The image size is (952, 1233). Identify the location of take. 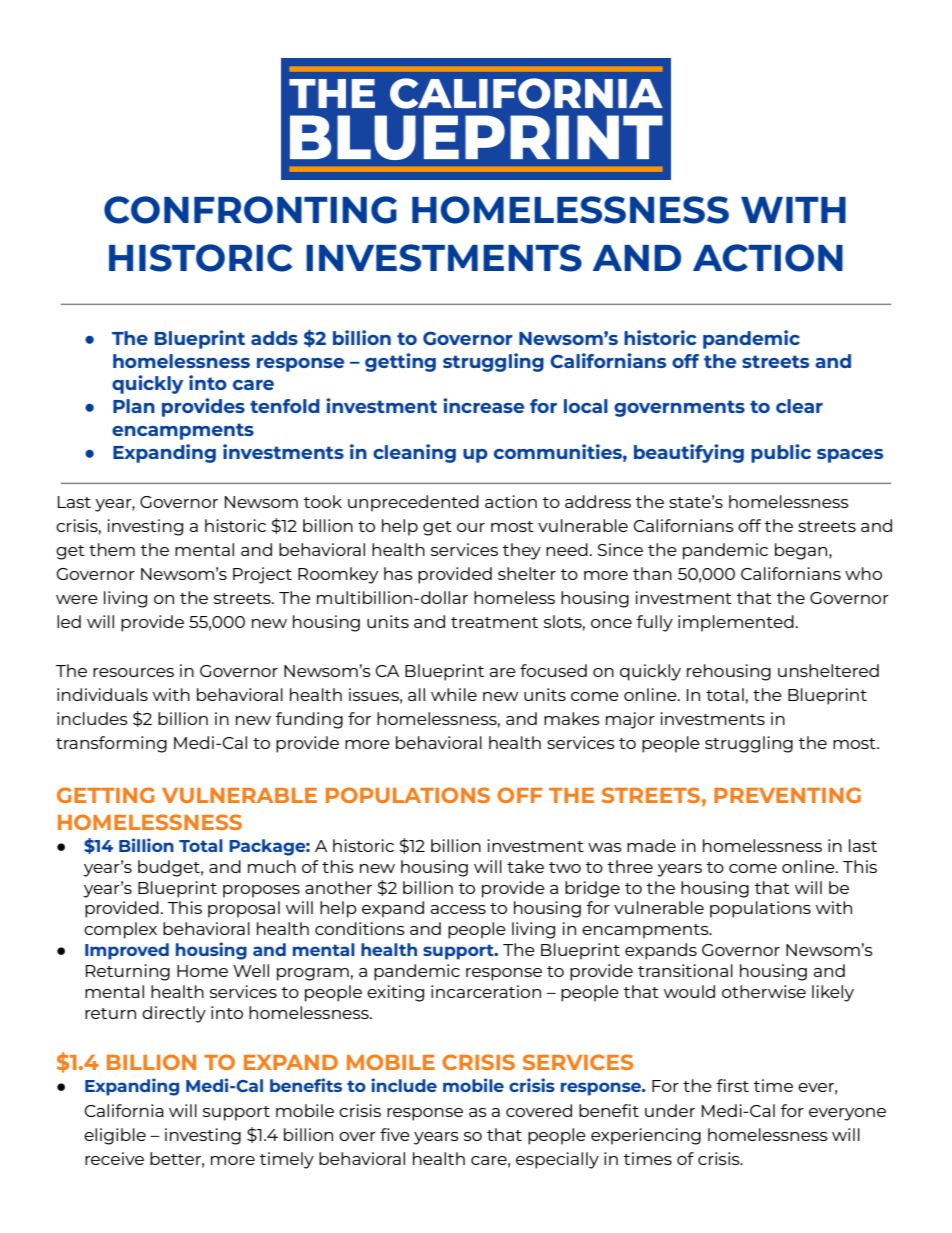
(525, 866).
